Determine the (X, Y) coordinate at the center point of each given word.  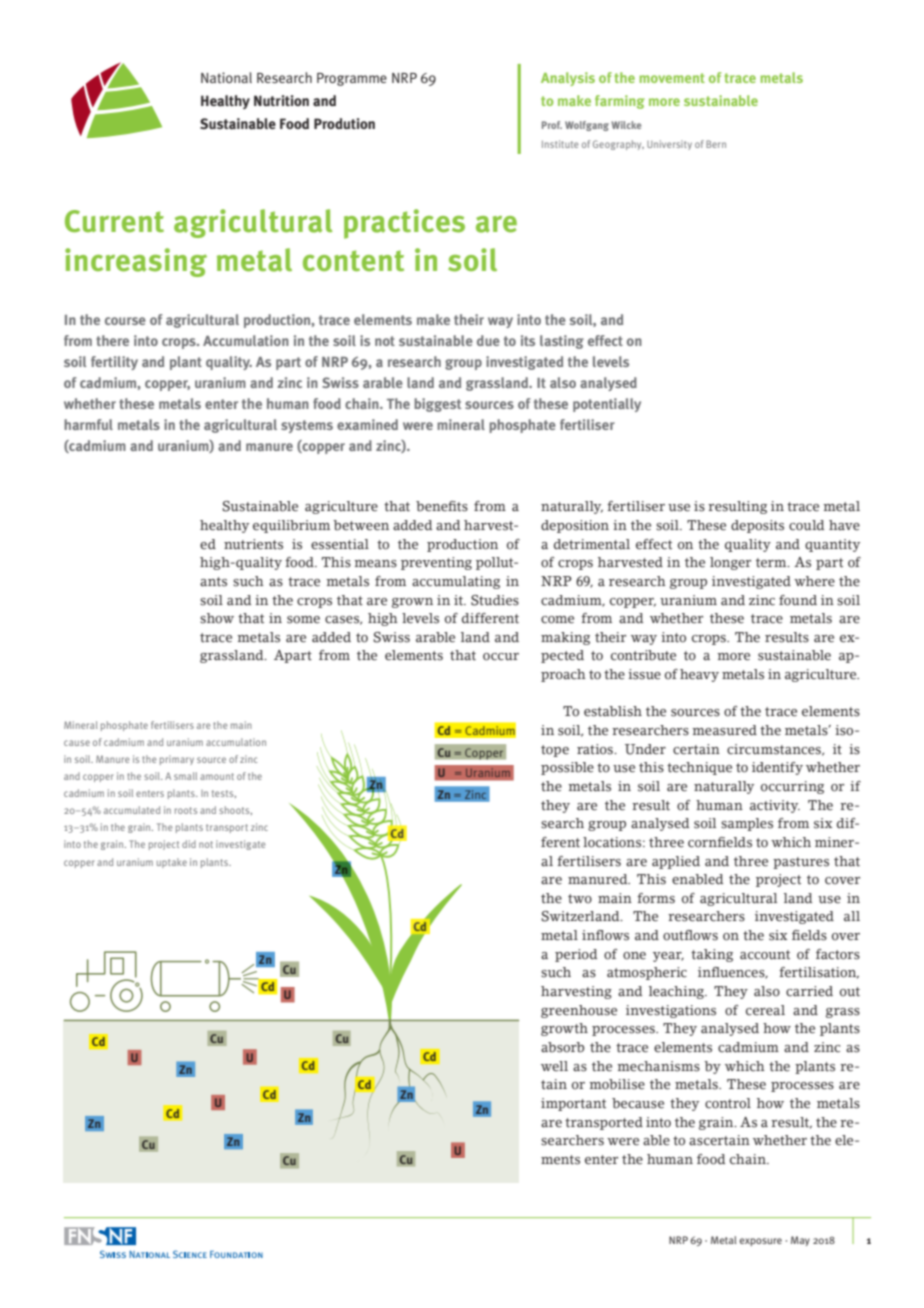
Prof (552, 125)
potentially (607, 405)
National (226, 77)
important (573, 1104)
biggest (437, 405)
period (576, 955)
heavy (699, 675)
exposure (761, 1242)
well (554, 1066)
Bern (716, 144)
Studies (495, 600)
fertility (114, 363)
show (217, 618)
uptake (172, 863)
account (765, 955)
